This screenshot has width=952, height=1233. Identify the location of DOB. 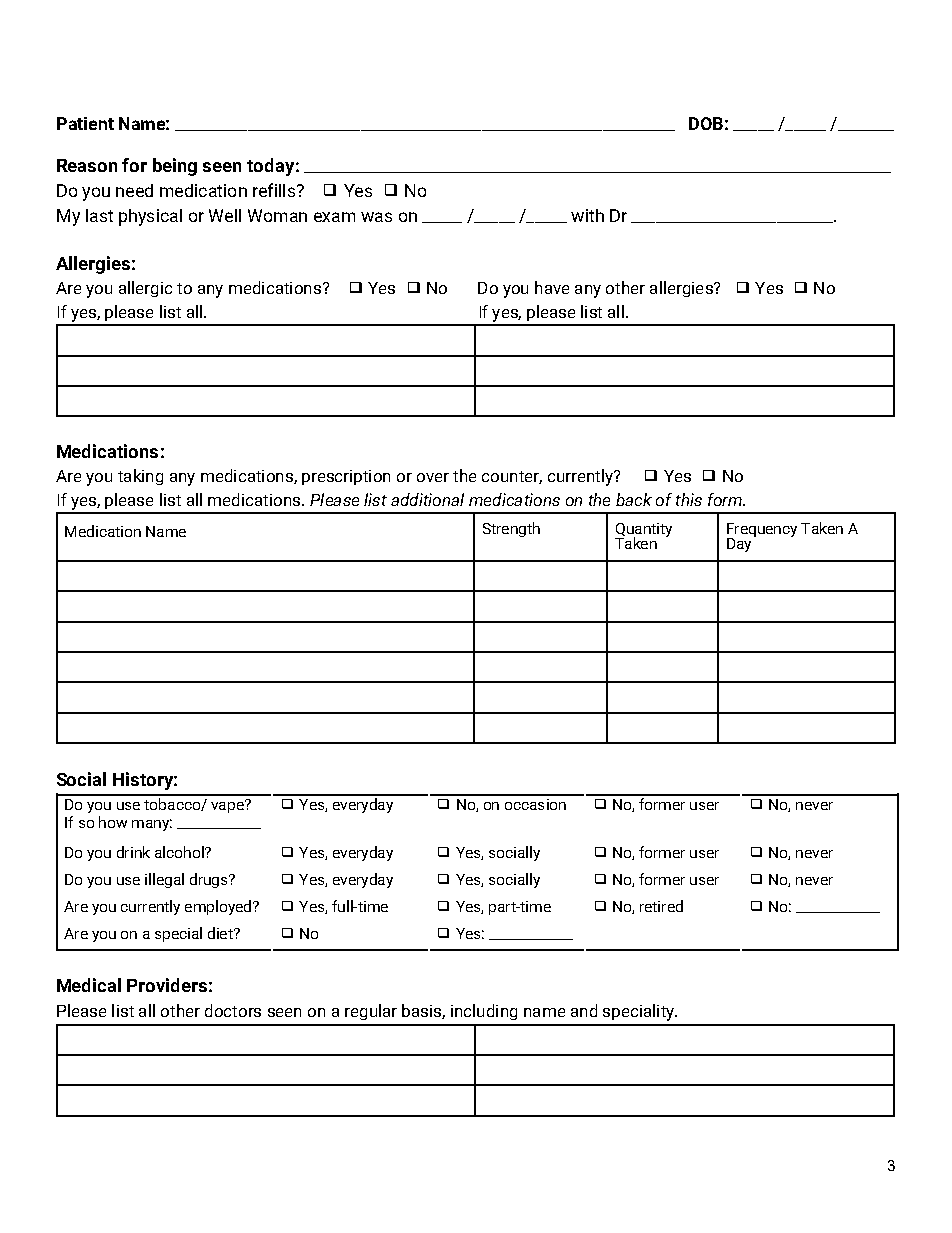
(706, 123).
